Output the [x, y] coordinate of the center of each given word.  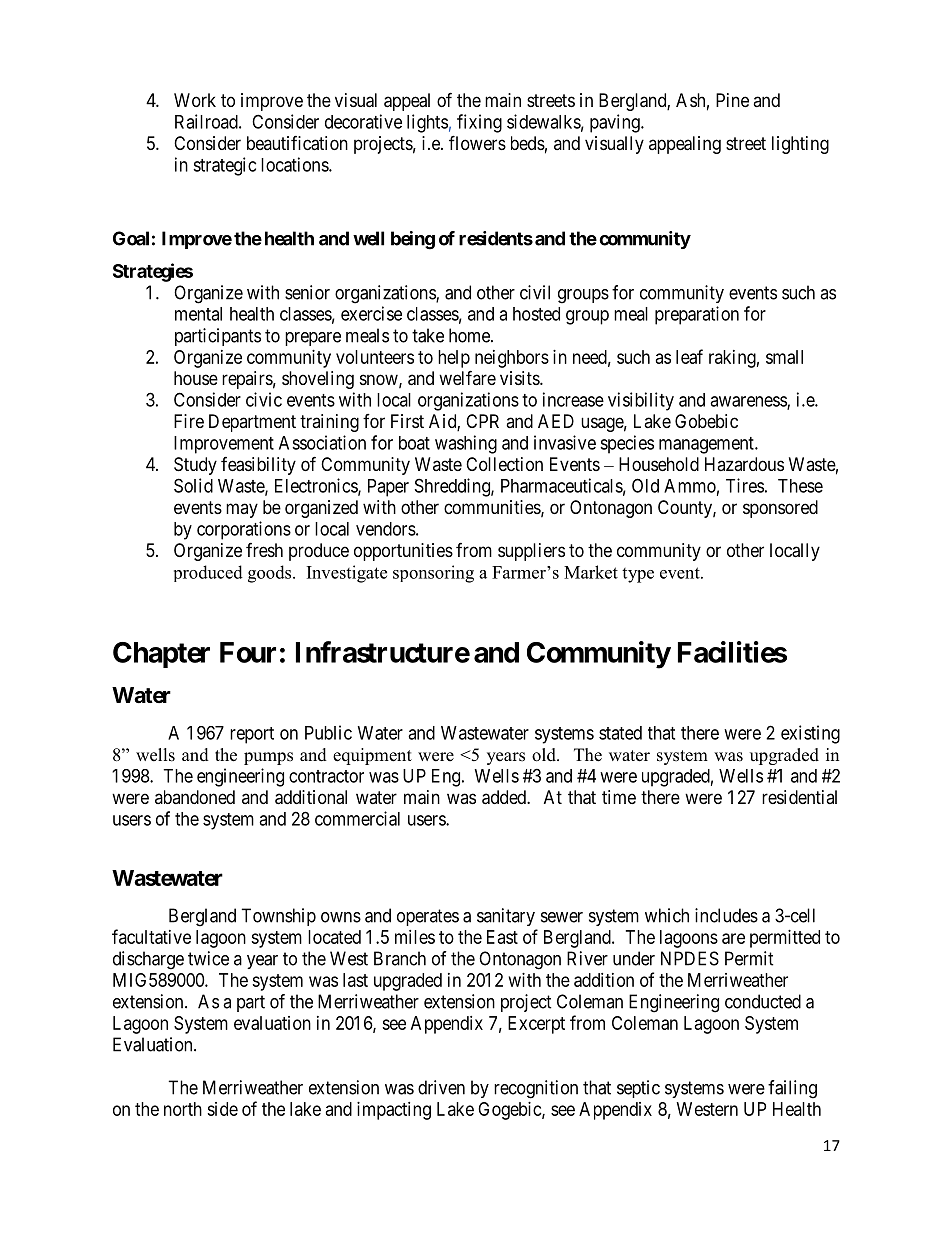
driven [441, 1087]
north [183, 1109]
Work [195, 100]
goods [271, 574]
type [638, 575]
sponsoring [433, 574]
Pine [732, 100]
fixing [479, 123]
